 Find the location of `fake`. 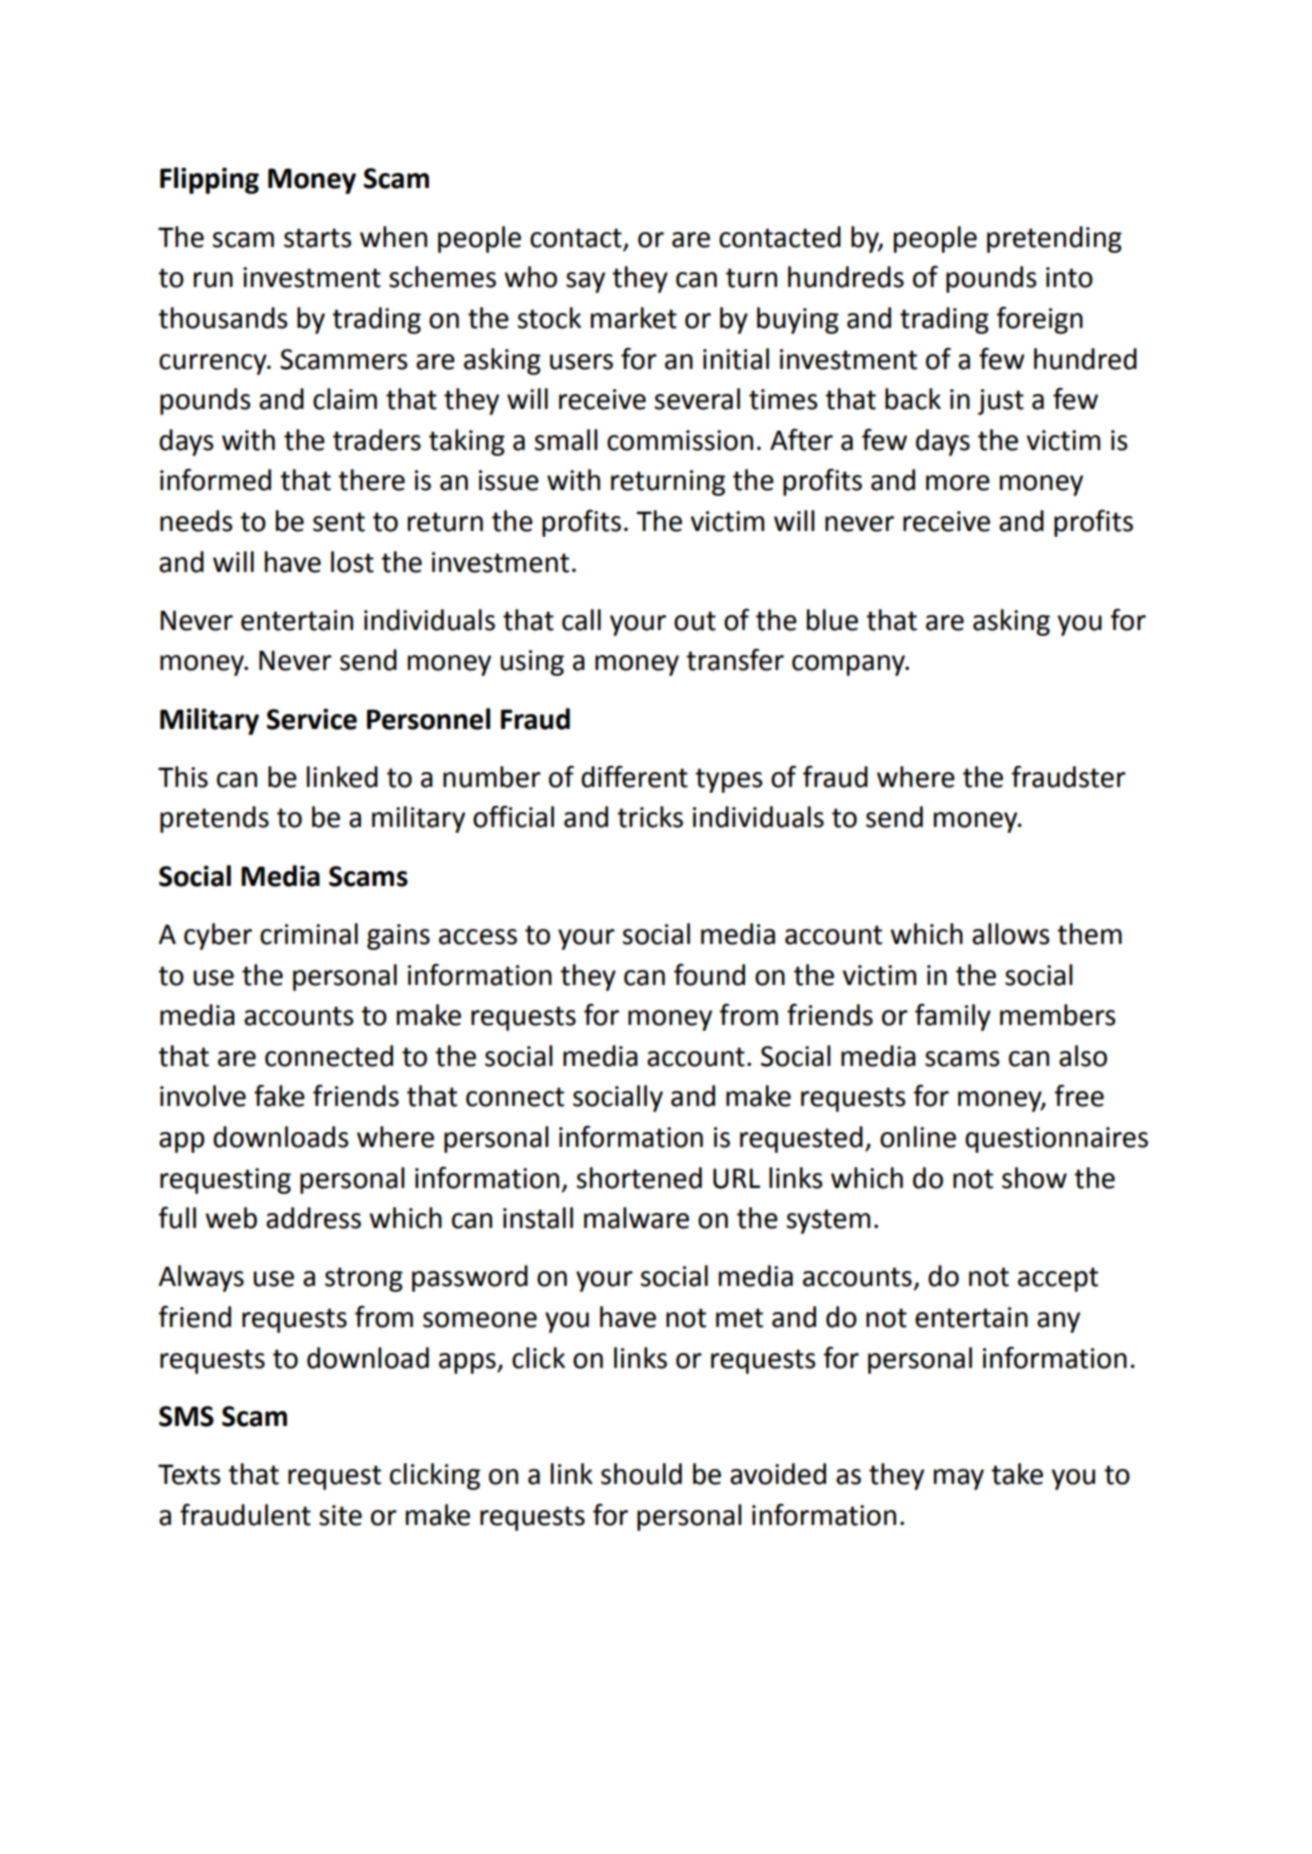

fake is located at coordinates (279, 1096).
